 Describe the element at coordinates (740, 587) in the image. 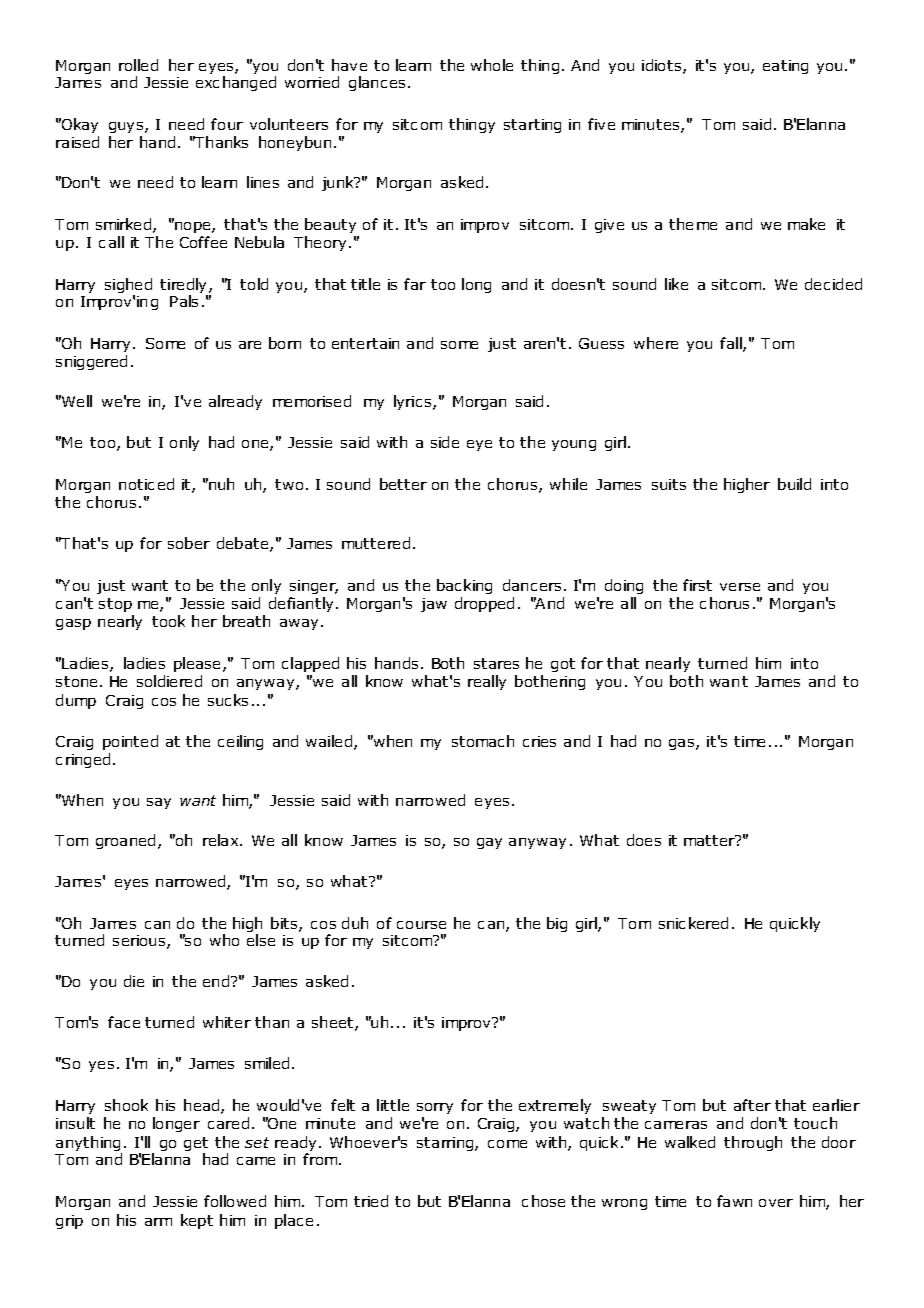

I see `verse` at that location.
